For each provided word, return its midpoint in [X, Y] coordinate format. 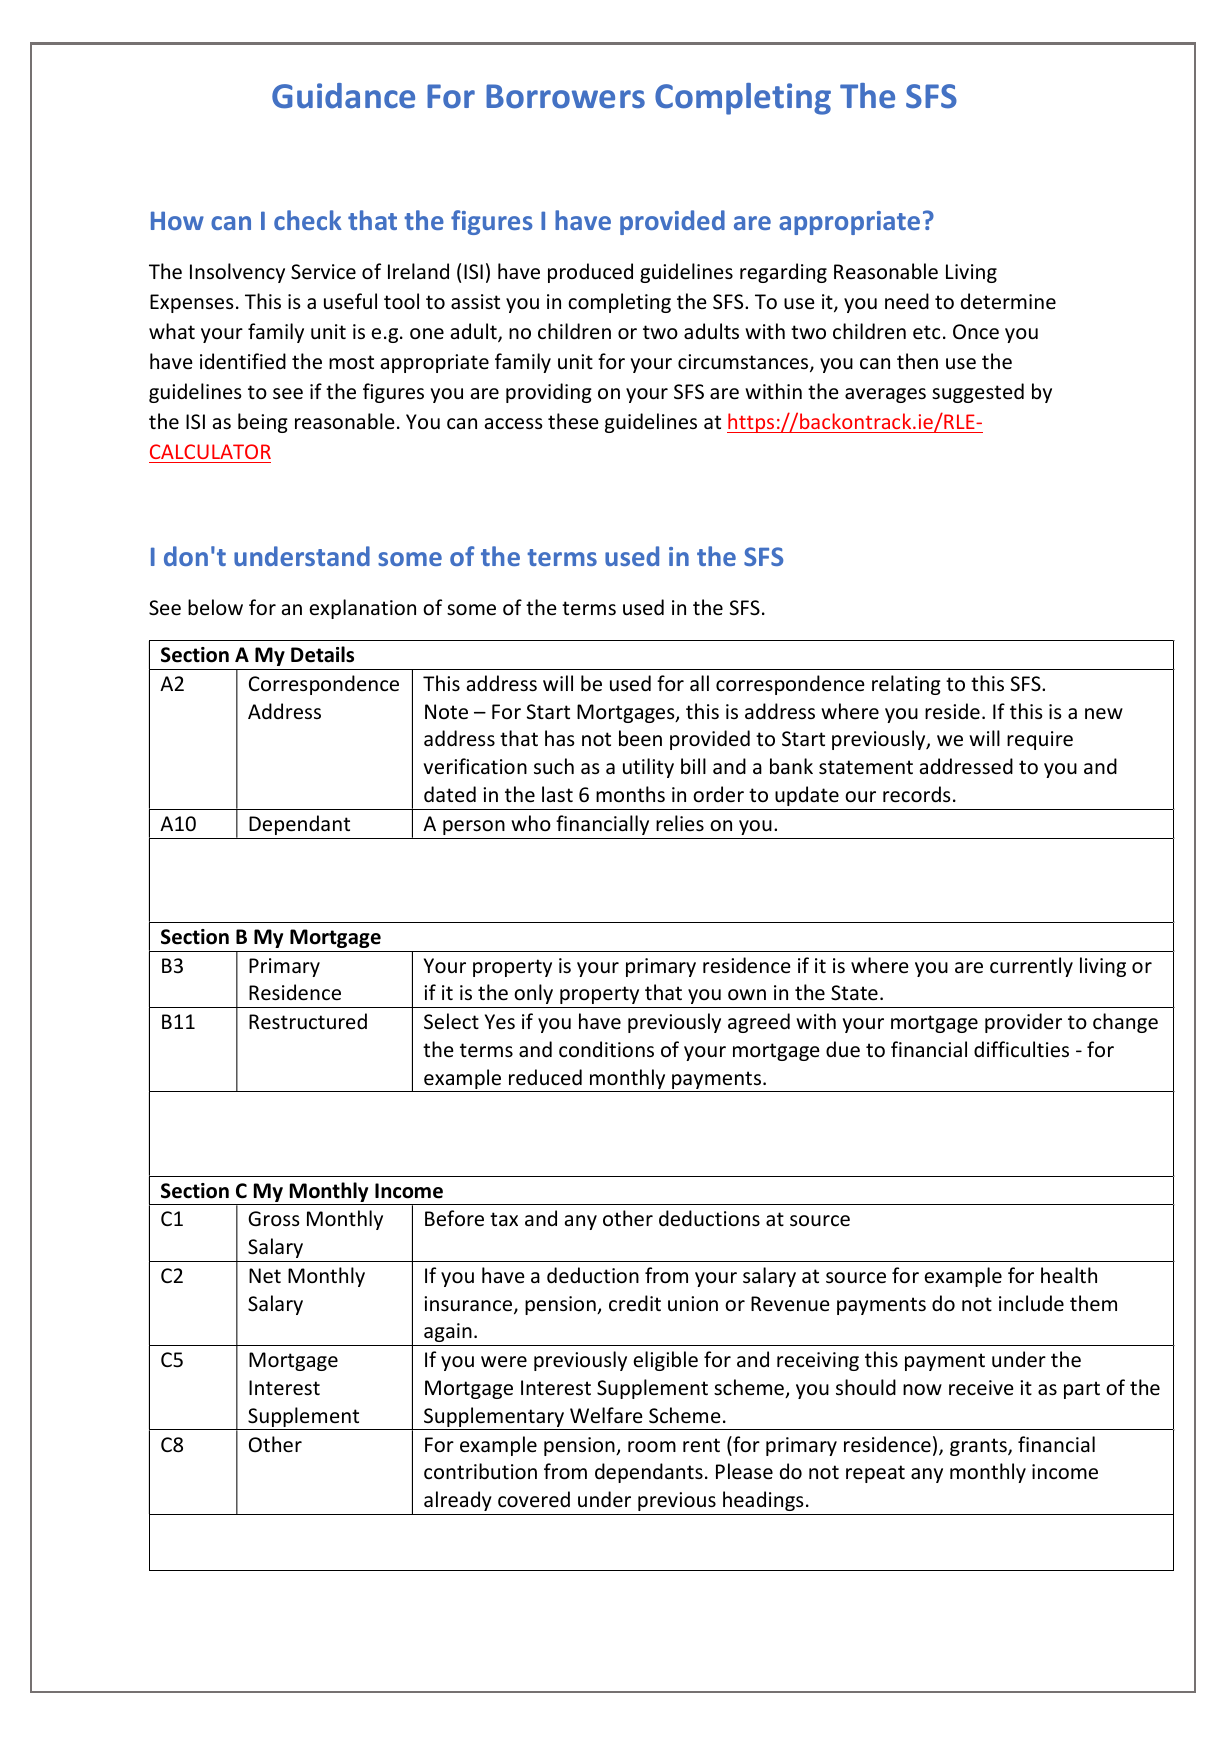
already [458, 1501]
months [630, 794]
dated [450, 794]
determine [1008, 301]
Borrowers [565, 96]
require [1040, 740]
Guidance [343, 96]
